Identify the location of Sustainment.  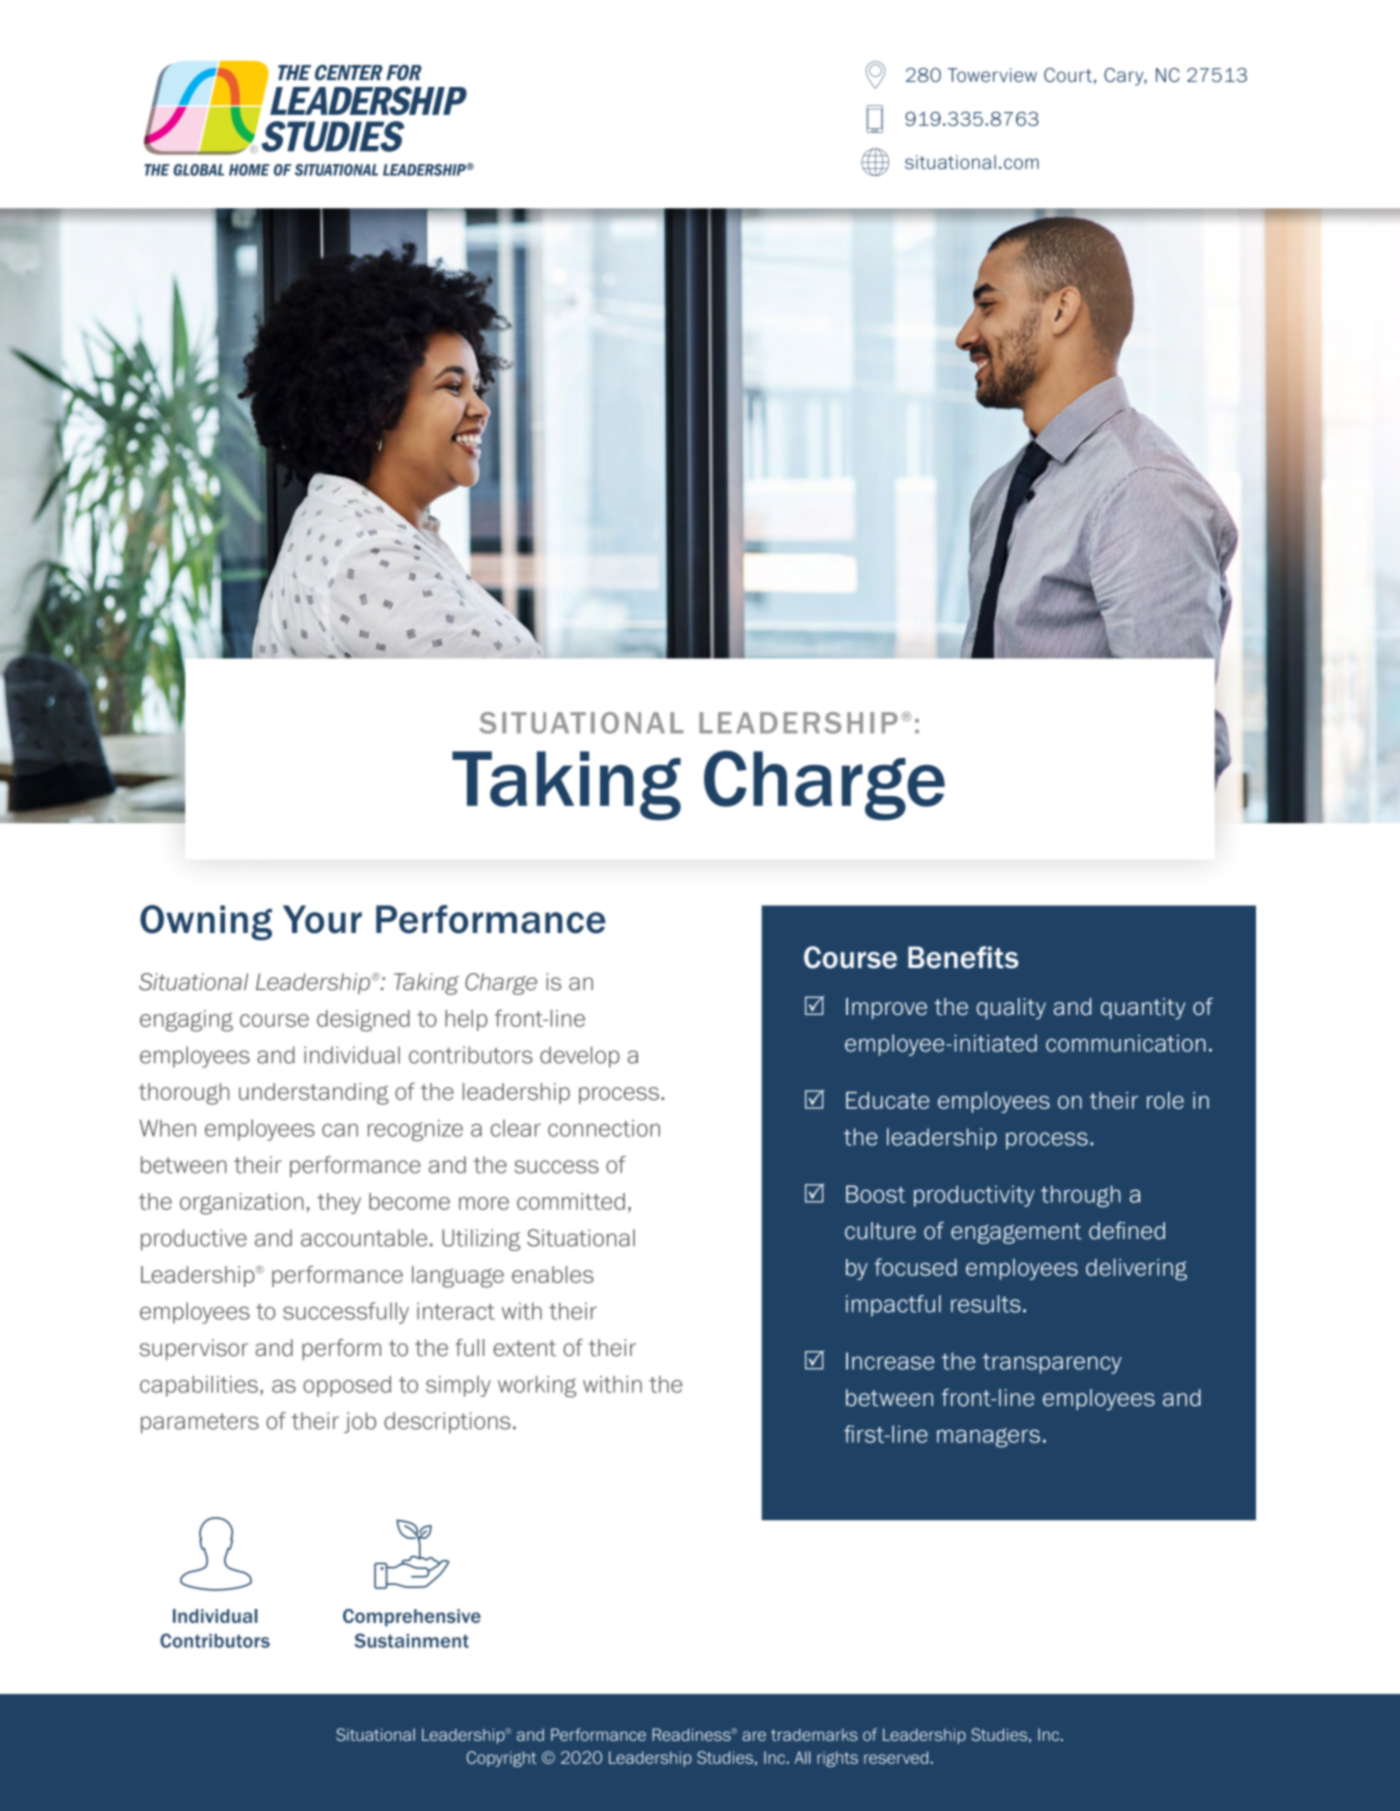
(411, 1640).
